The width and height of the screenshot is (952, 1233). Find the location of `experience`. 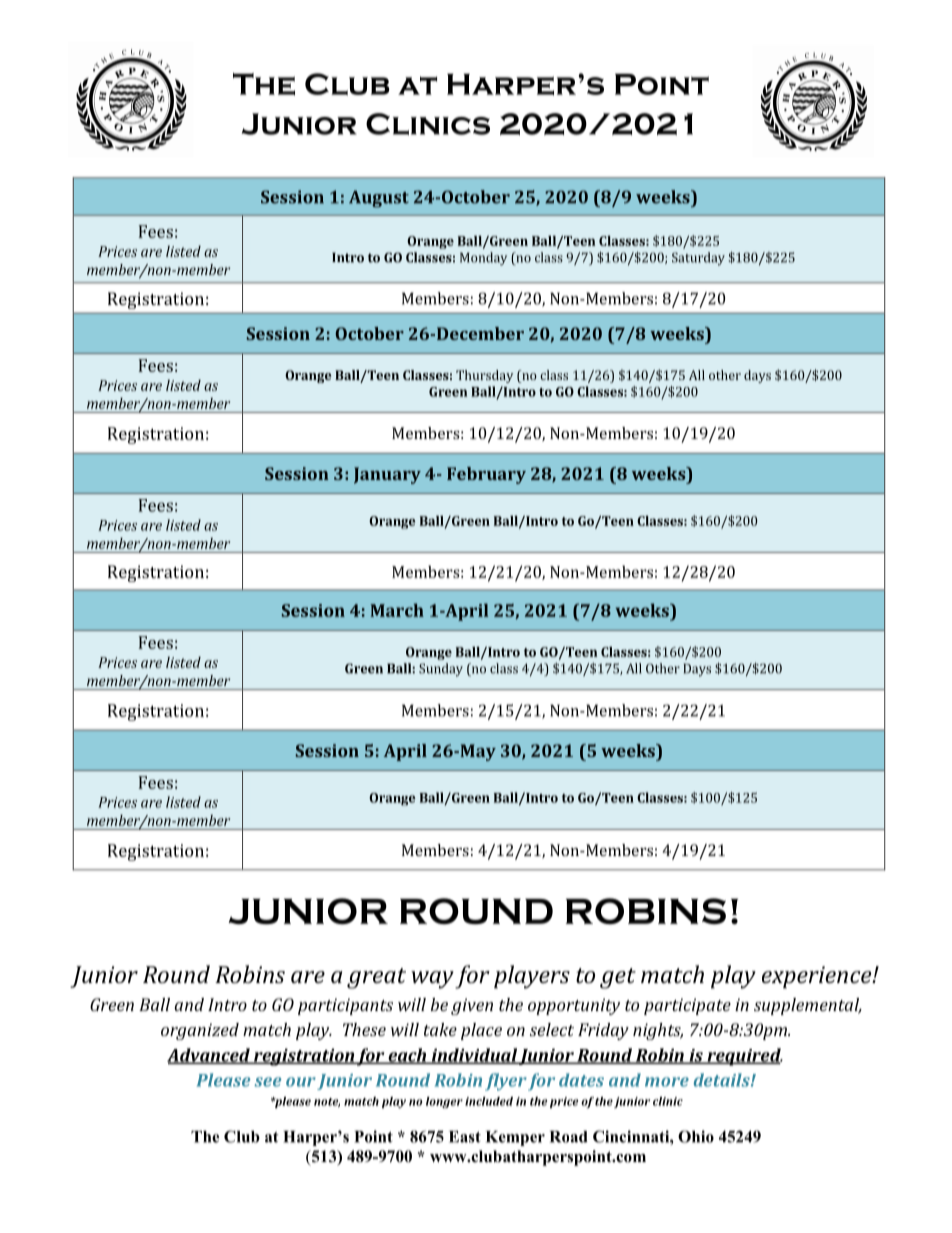

experience is located at coordinates (818, 977).
